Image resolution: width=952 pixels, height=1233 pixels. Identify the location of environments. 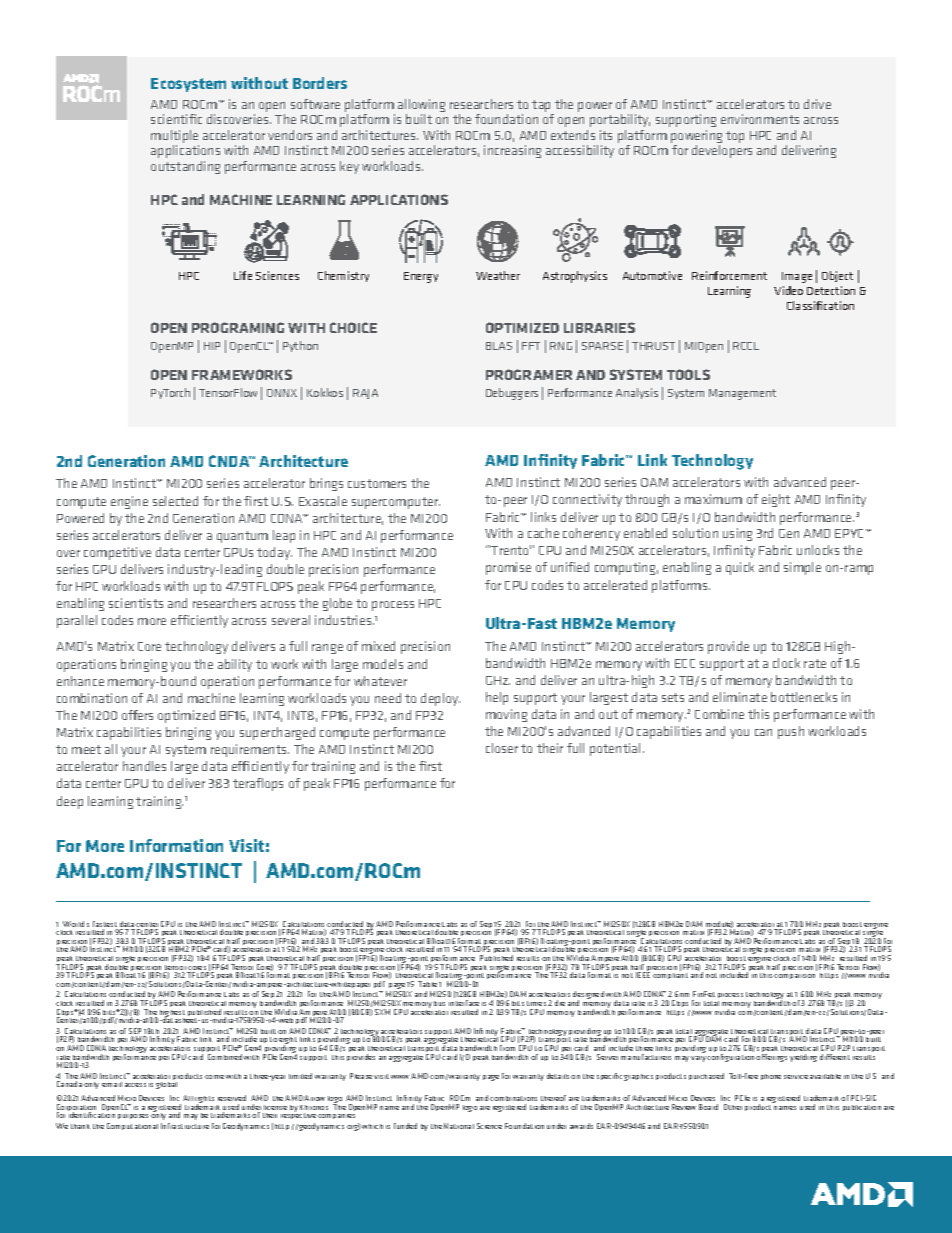
(760, 119).
